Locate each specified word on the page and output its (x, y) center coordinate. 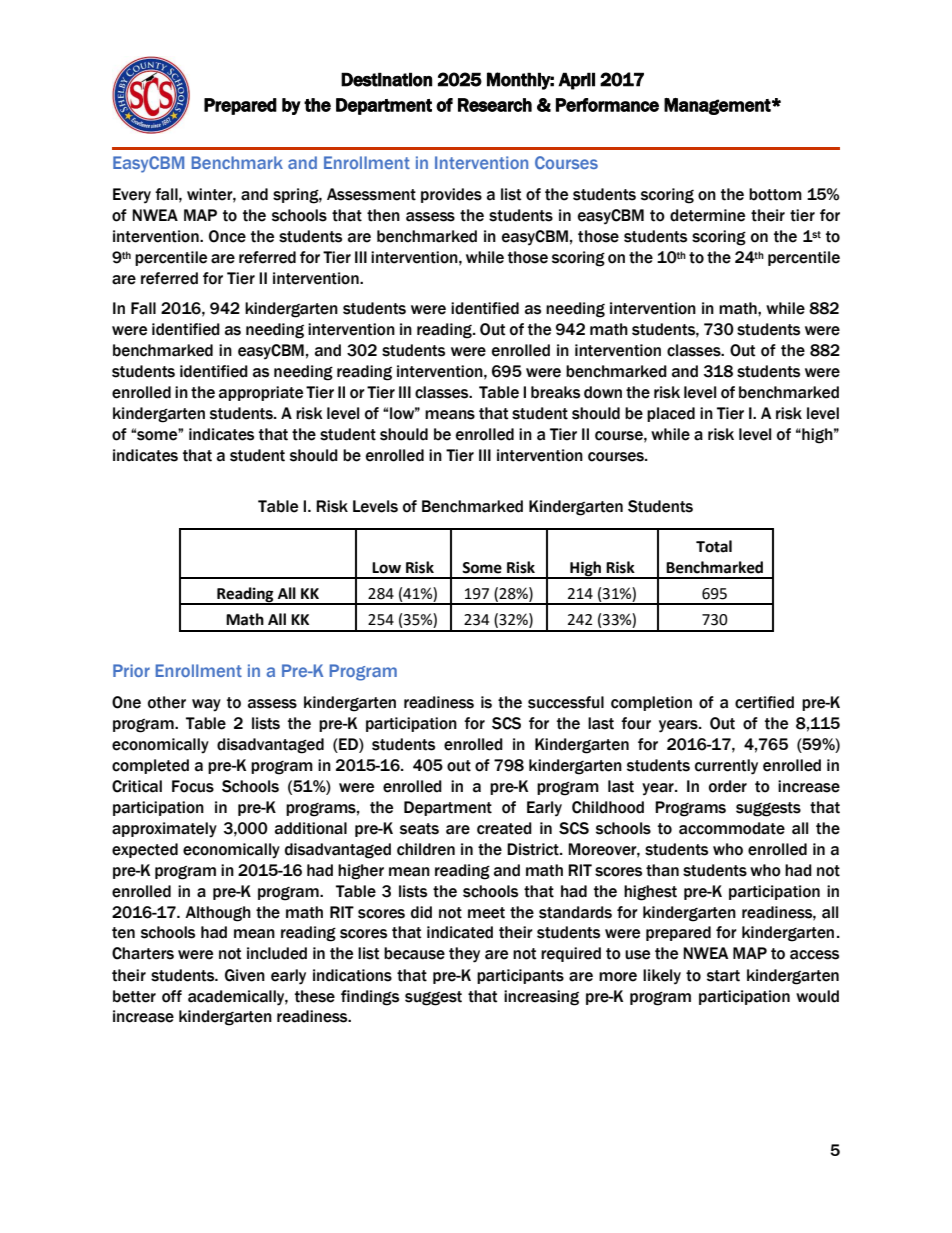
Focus (193, 786)
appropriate (261, 393)
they (464, 955)
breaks (555, 392)
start (723, 976)
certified (764, 702)
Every (132, 196)
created (504, 828)
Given (245, 975)
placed (671, 414)
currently (726, 767)
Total (714, 546)
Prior (131, 670)
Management (718, 106)
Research (495, 105)
